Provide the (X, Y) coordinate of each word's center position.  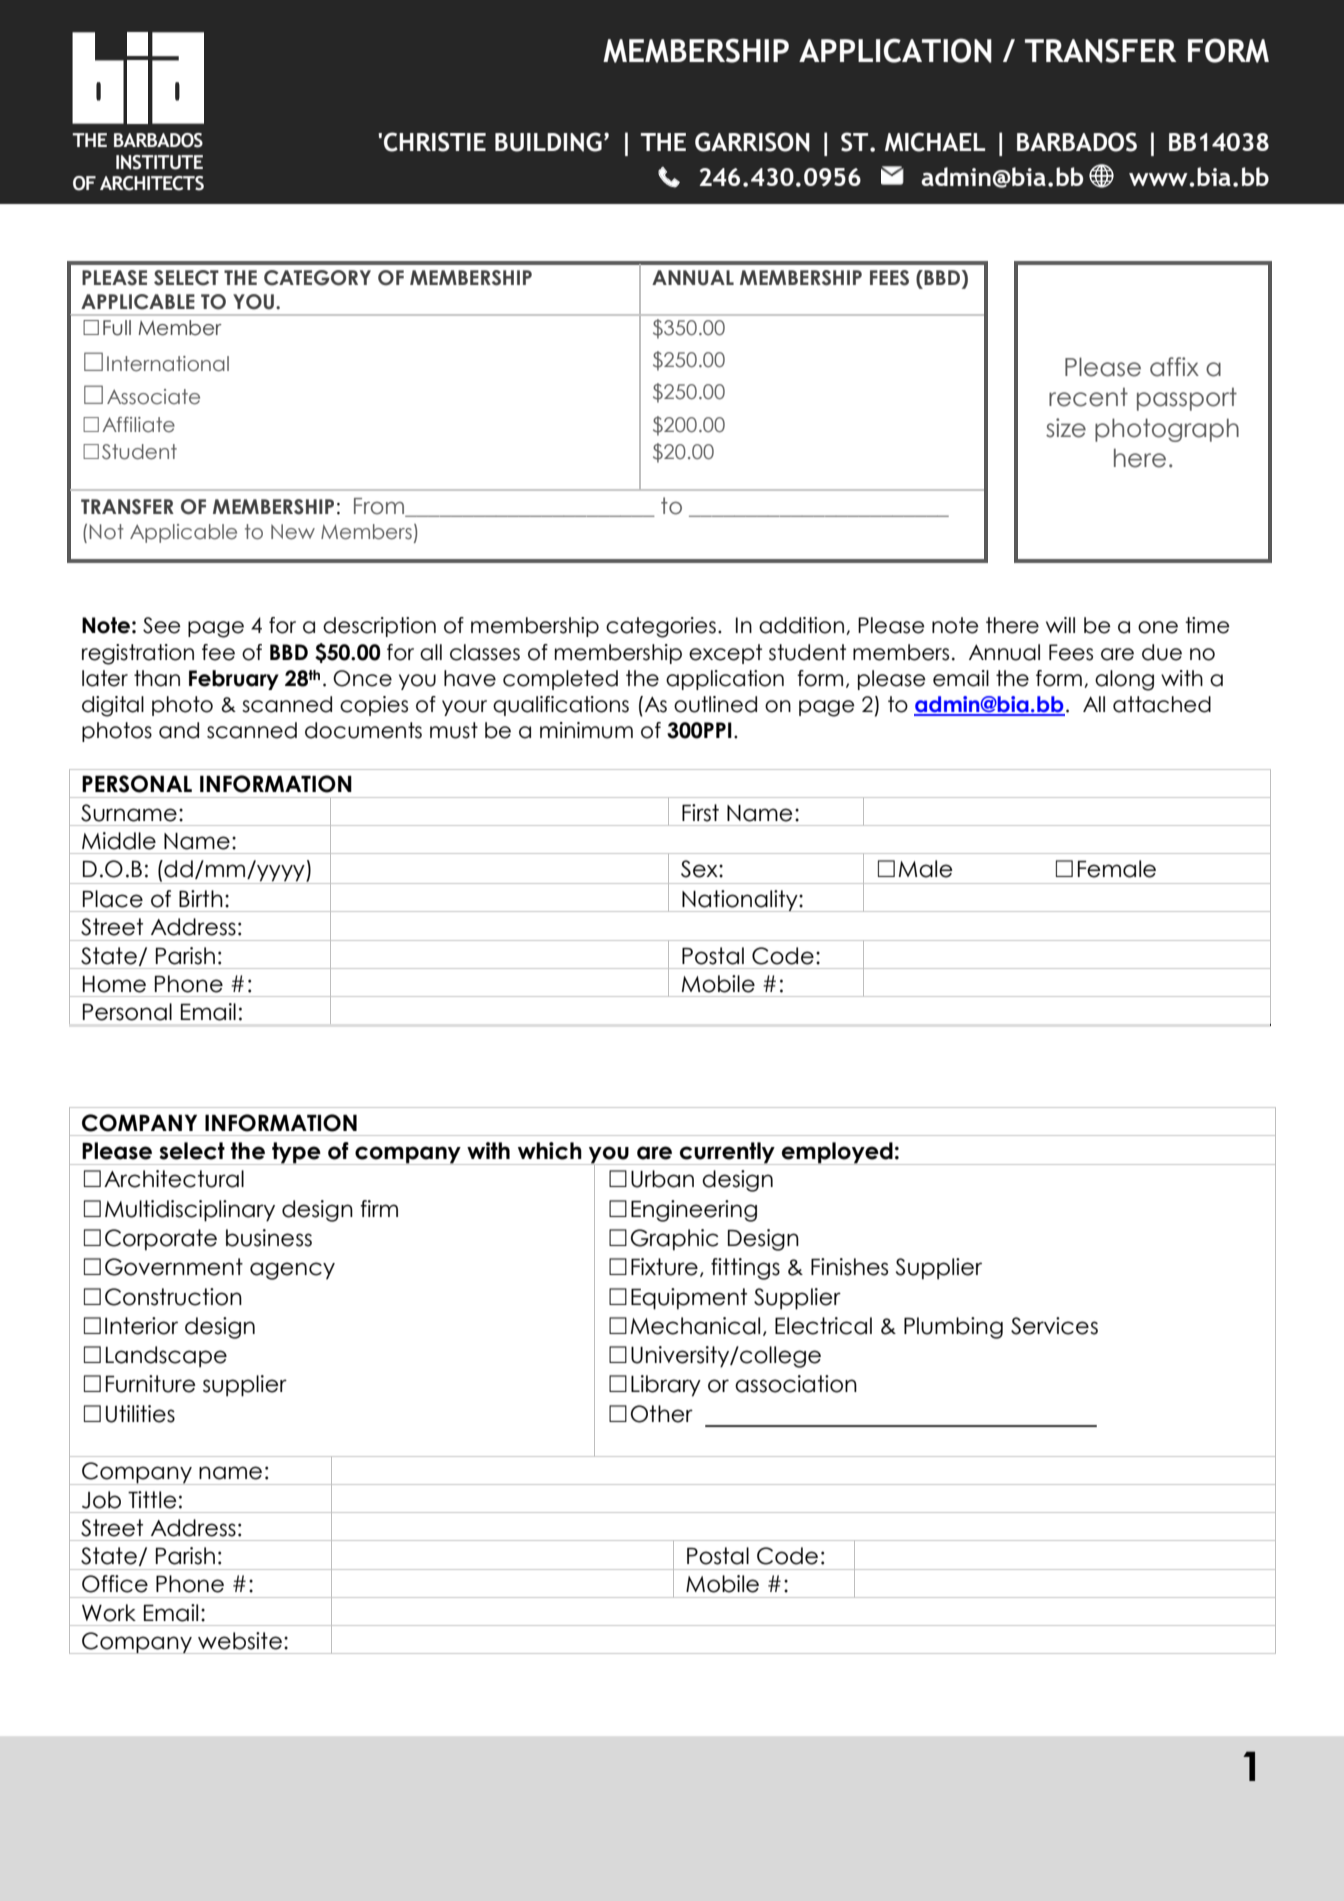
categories (661, 627)
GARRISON (752, 142)
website (240, 1641)
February (234, 680)
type (296, 1153)
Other (662, 1414)
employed (837, 1153)
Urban (662, 1179)
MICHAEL (935, 142)
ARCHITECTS (152, 183)
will (1060, 625)
